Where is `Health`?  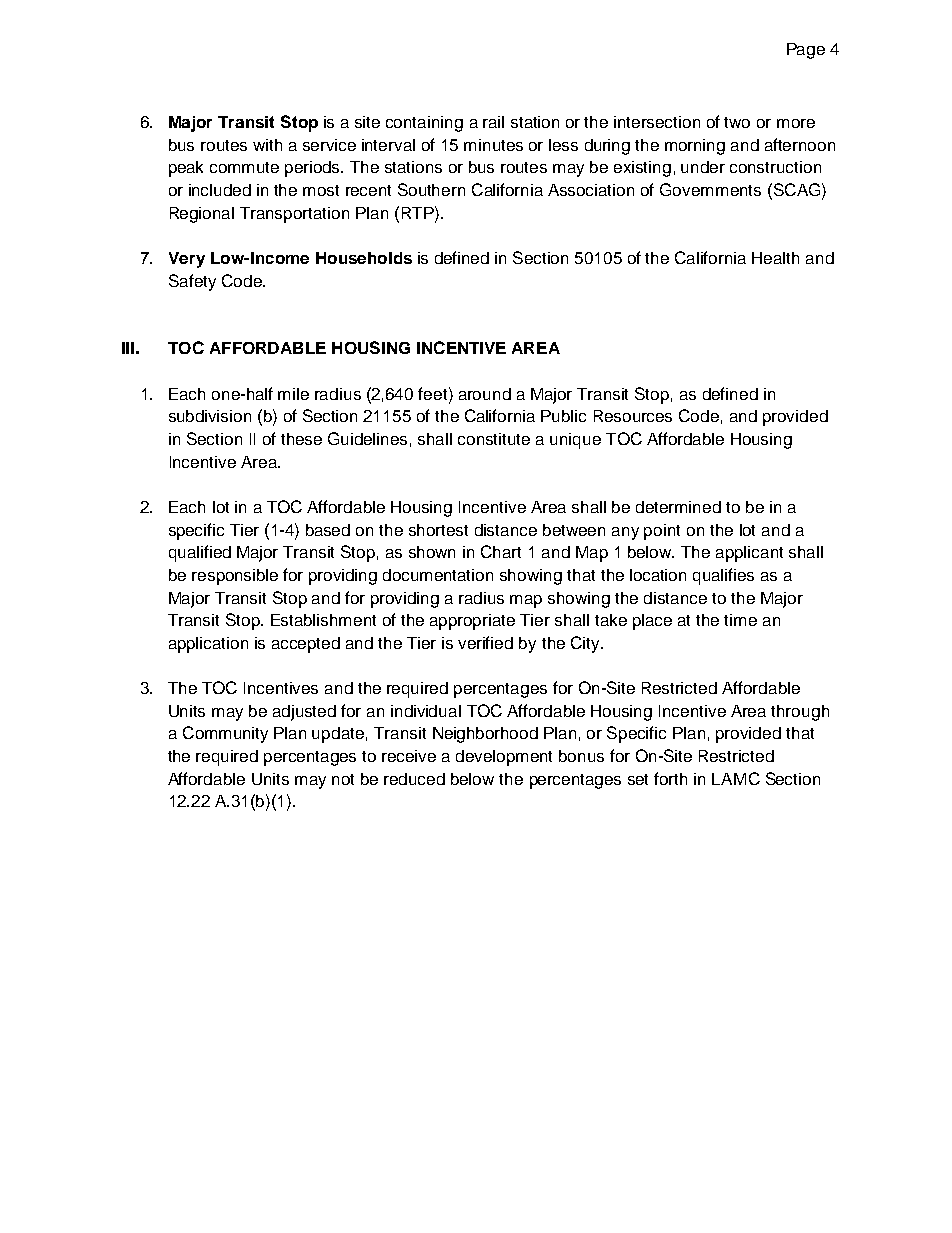 Health is located at coordinates (775, 258).
